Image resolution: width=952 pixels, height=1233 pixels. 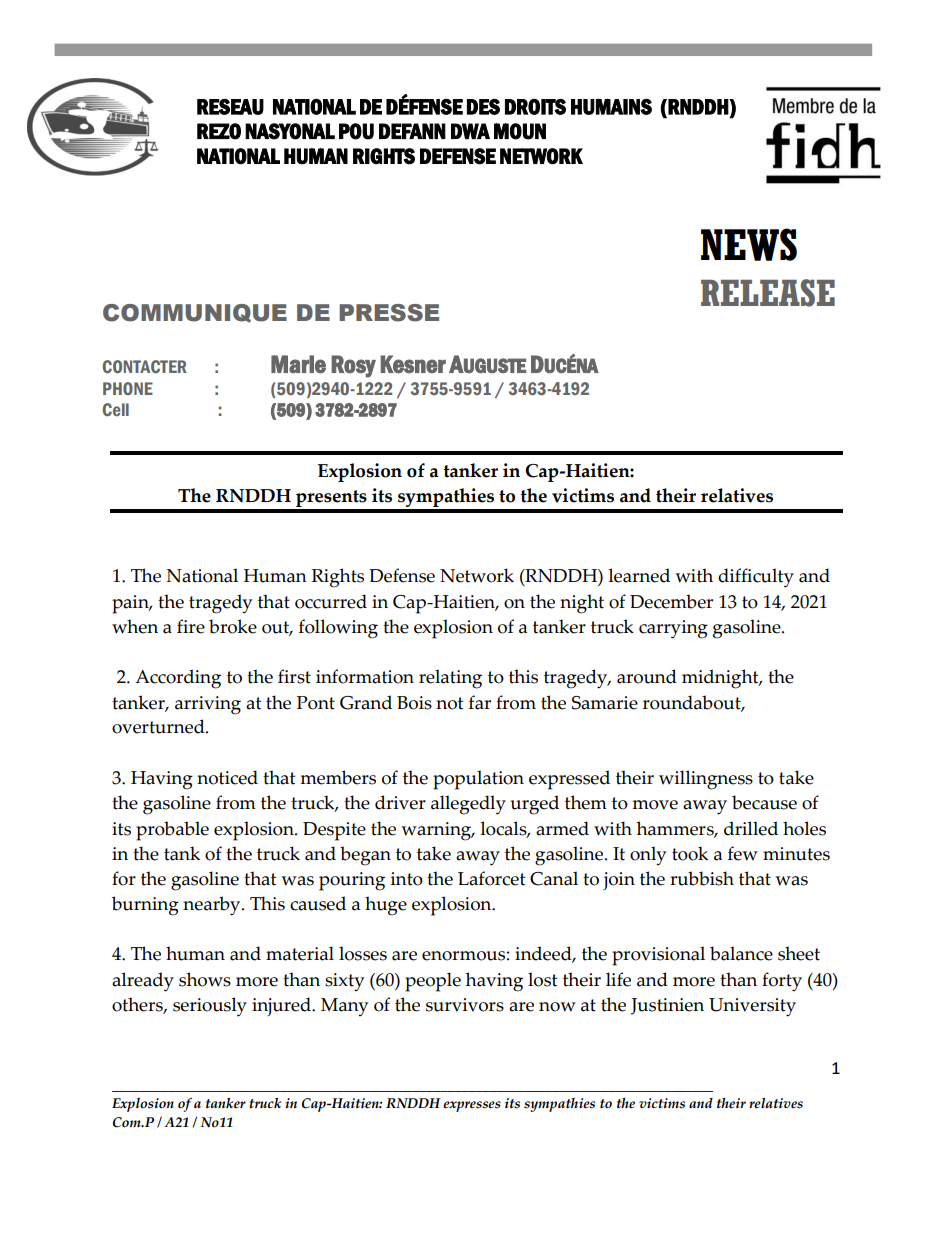 I want to click on fire, so click(x=191, y=626).
